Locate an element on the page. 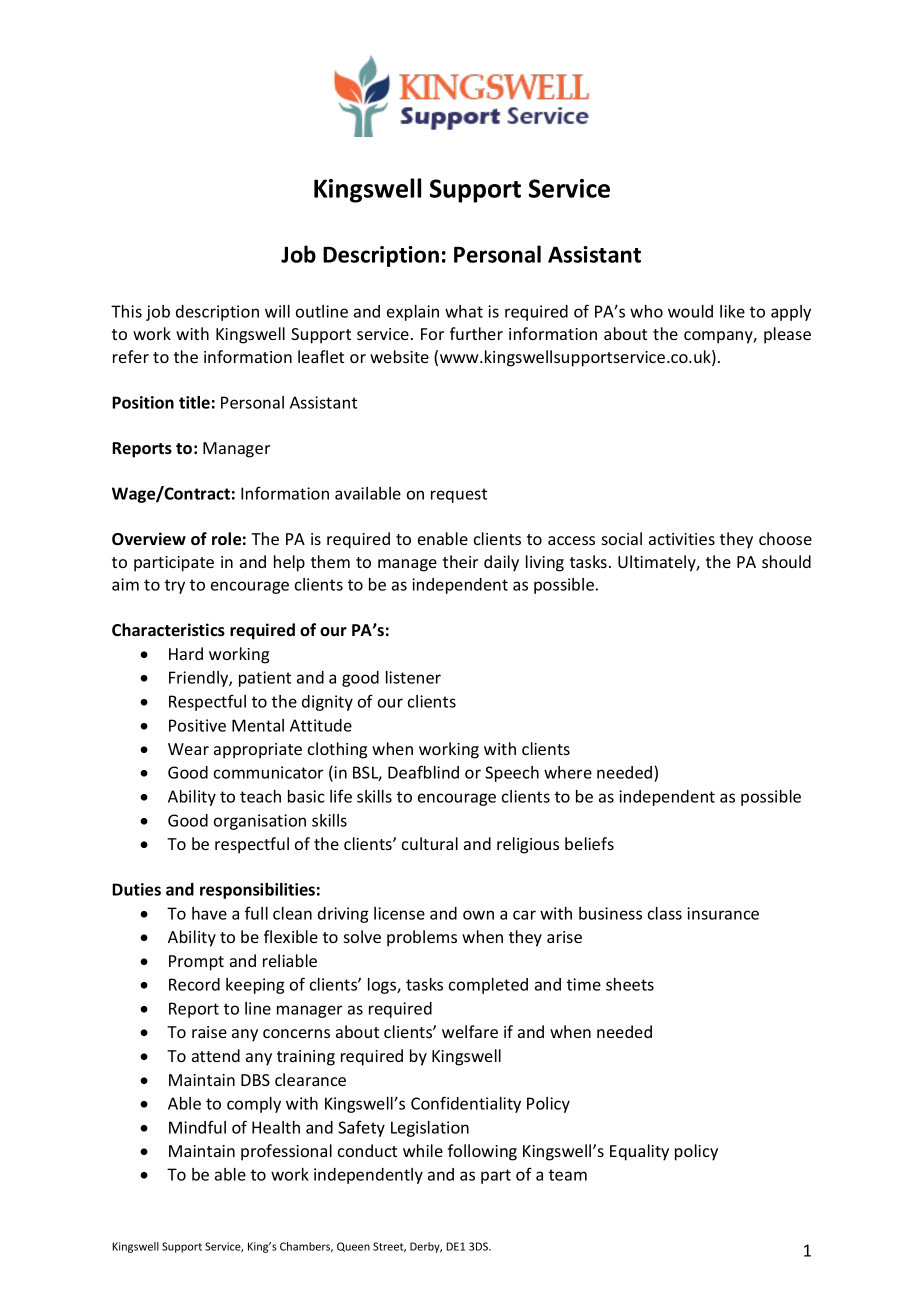  insurance is located at coordinates (723, 913).
